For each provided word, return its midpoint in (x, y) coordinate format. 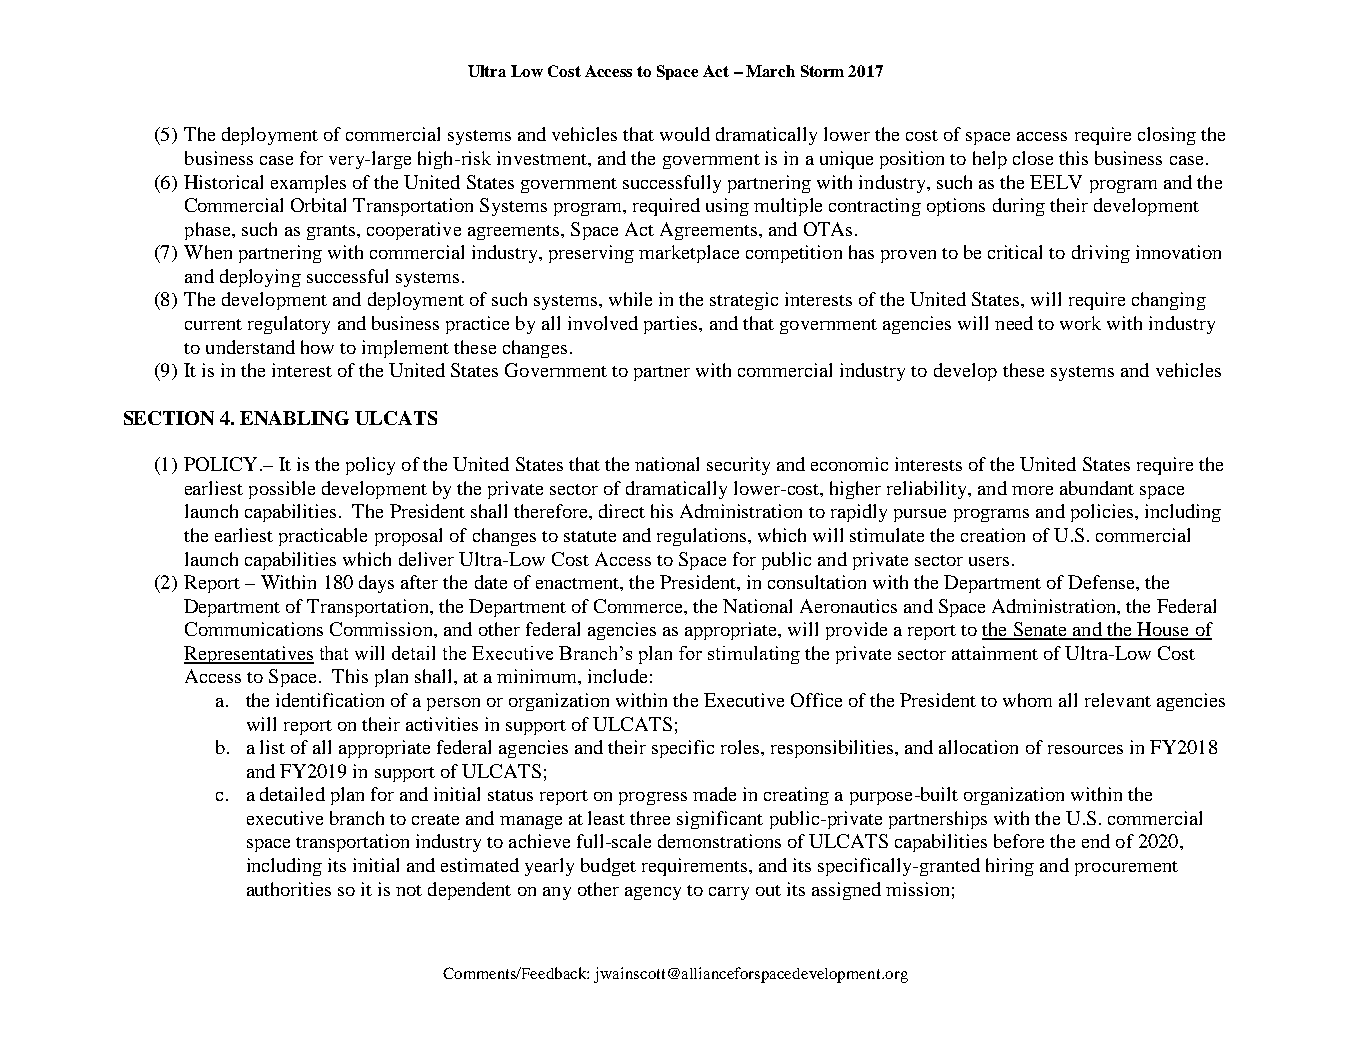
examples (308, 184)
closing (1167, 136)
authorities (289, 889)
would (685, 134)
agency (653, 893)
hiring (1010, 867)
